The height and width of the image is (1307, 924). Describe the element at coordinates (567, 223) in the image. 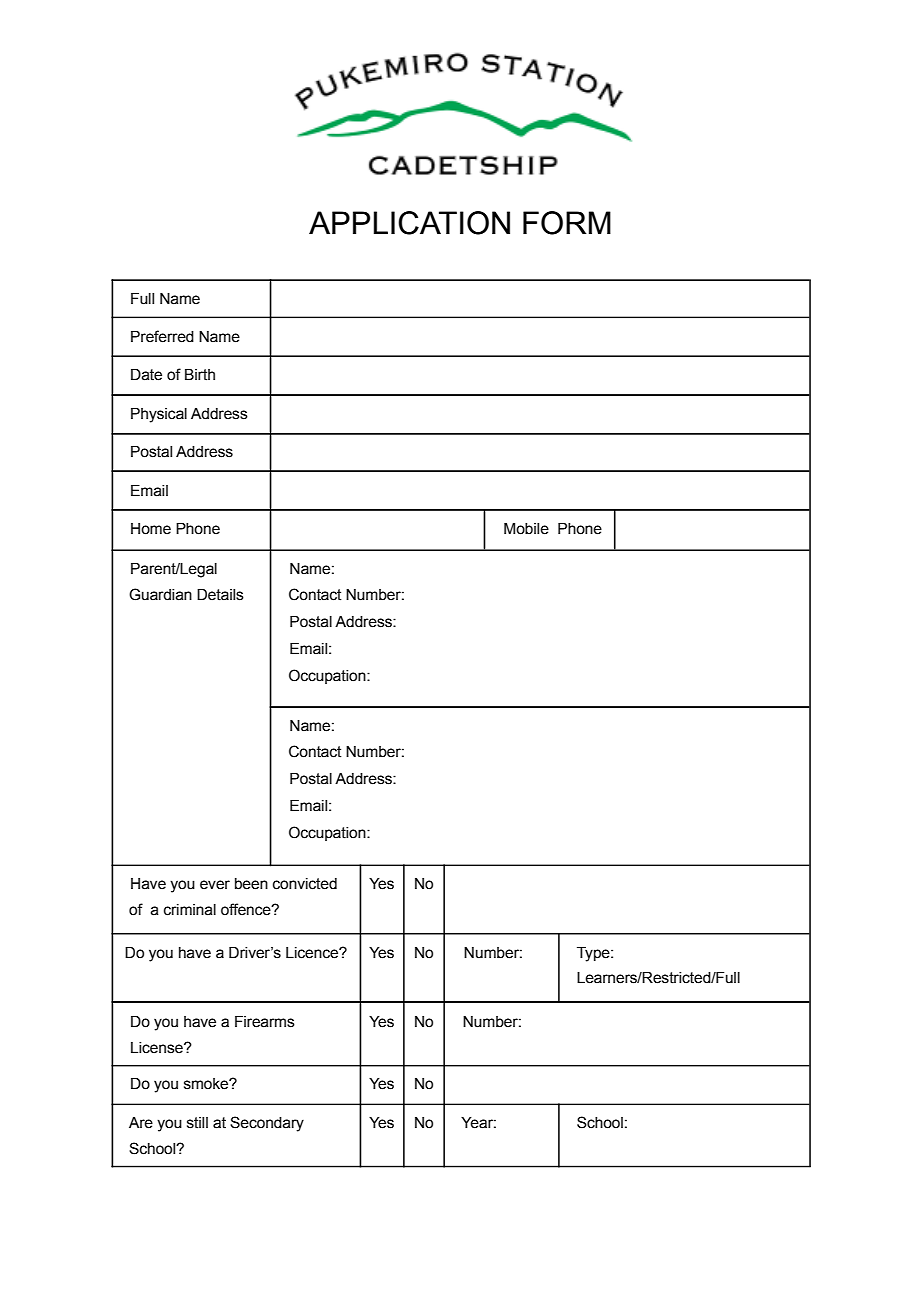

I see `FORM` at that location.
